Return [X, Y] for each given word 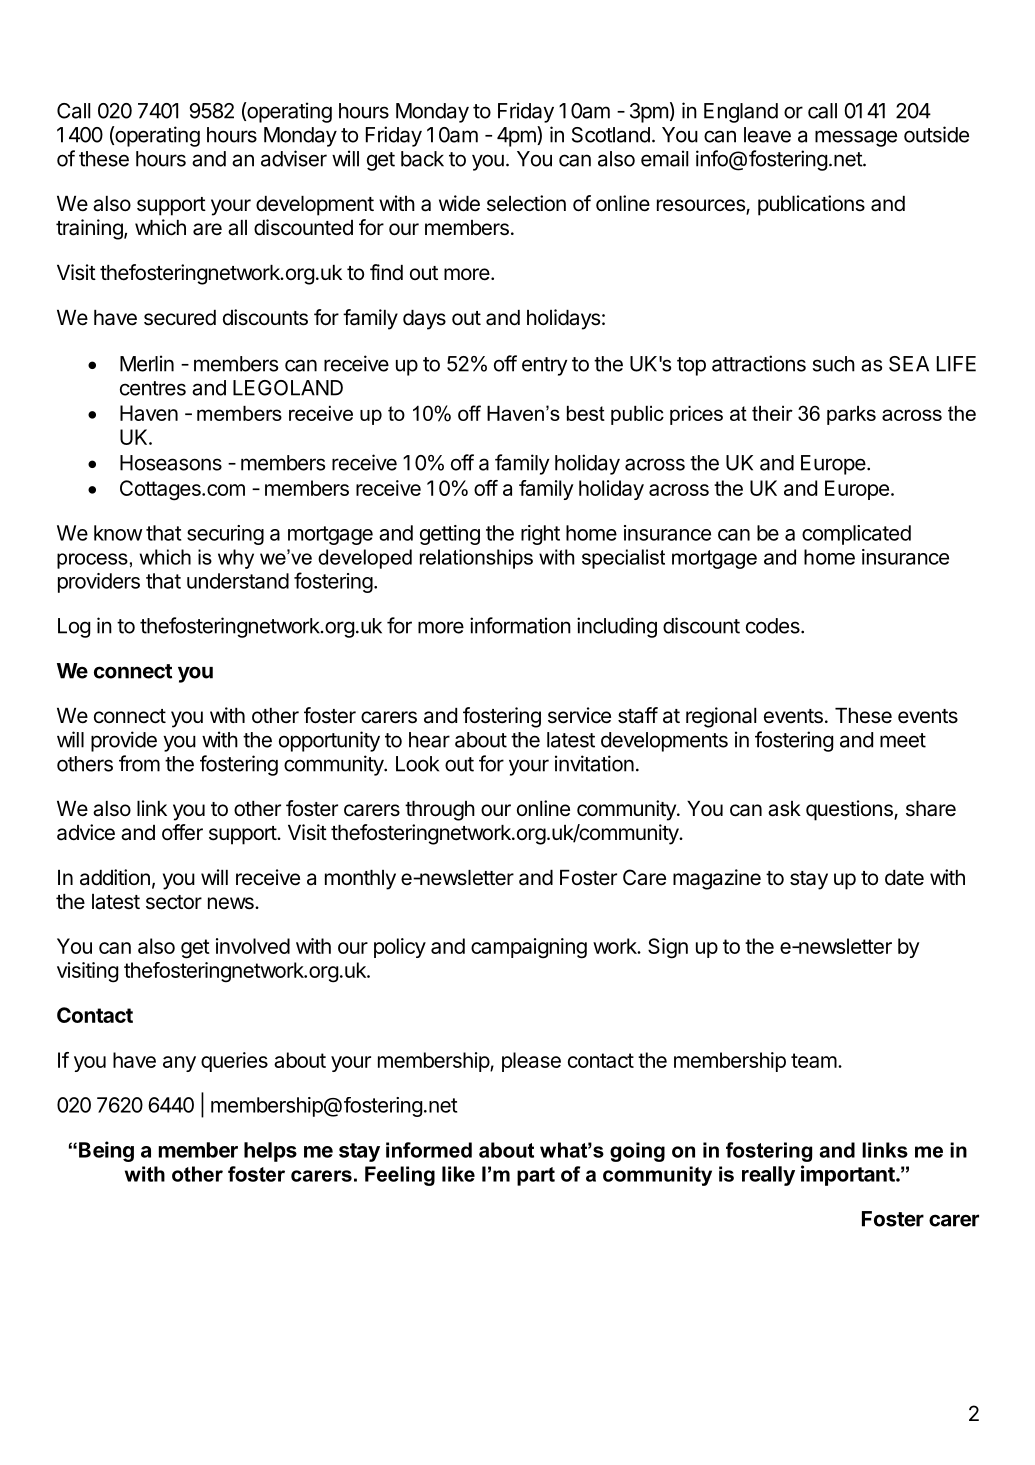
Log [74, 628]
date [904, 878]
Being [106, 1151]
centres [153, 388]
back [422, 159]
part [536, 1176]
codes [774, 626]
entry [544, 366]
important [849, 1175]
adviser [294, 158]
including [617, 627]
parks [851, 415]
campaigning [529, 948]
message [856, 138]
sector [174, 902]
